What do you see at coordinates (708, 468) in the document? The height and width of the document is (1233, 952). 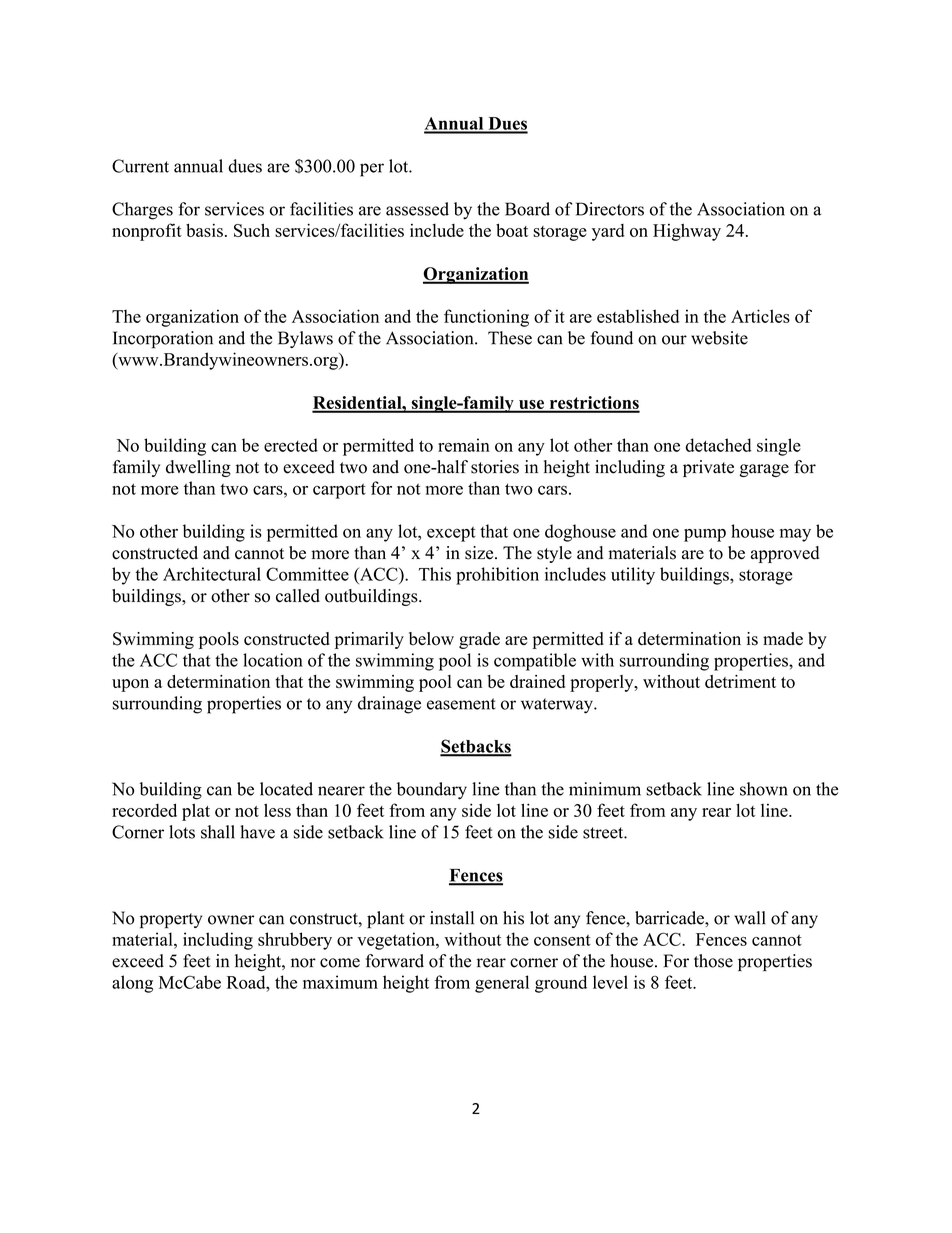 I see `private` at bounding box center [708, 468].
